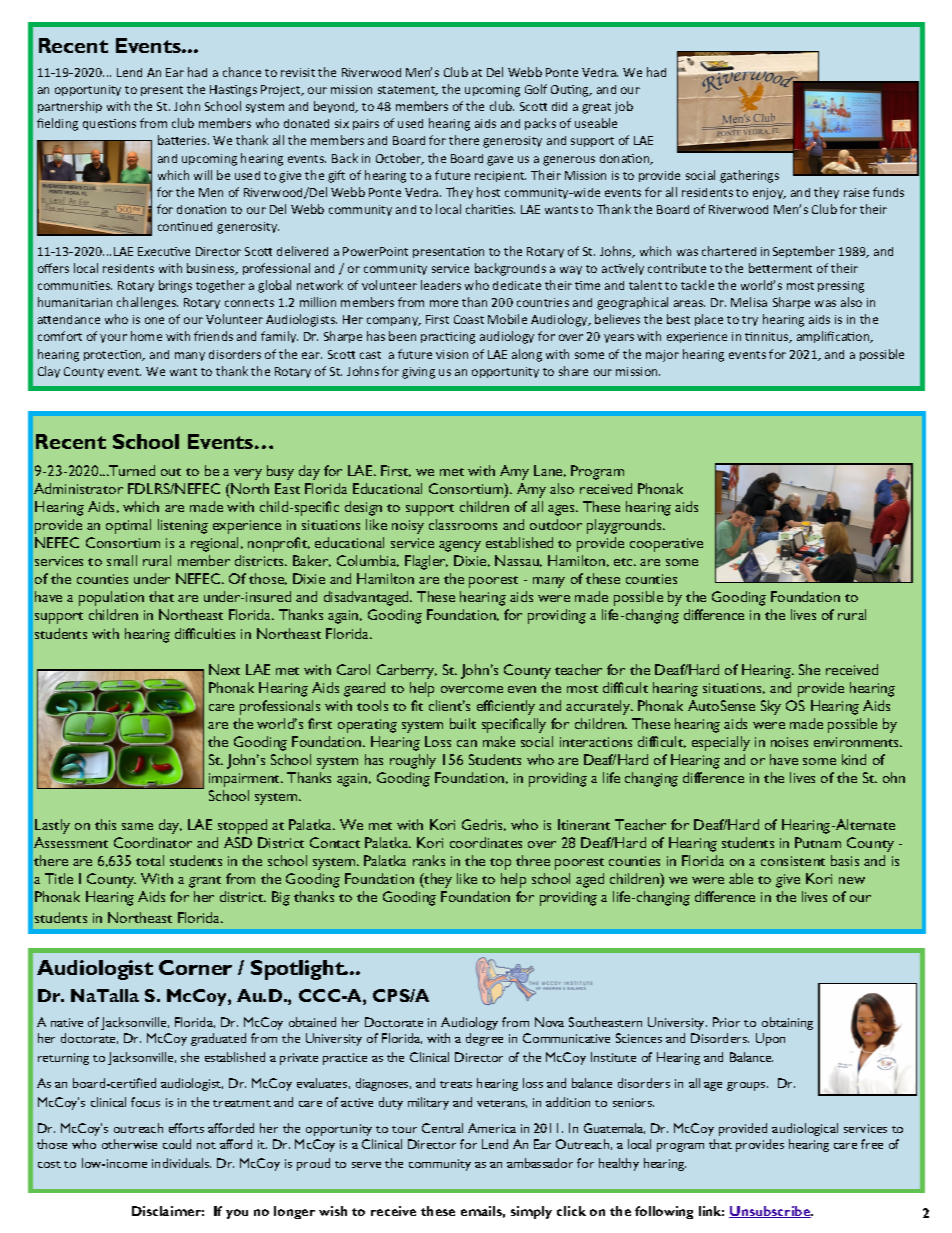 This image has width=952, height=1233. I want to click on grant, so click(205, 882).
